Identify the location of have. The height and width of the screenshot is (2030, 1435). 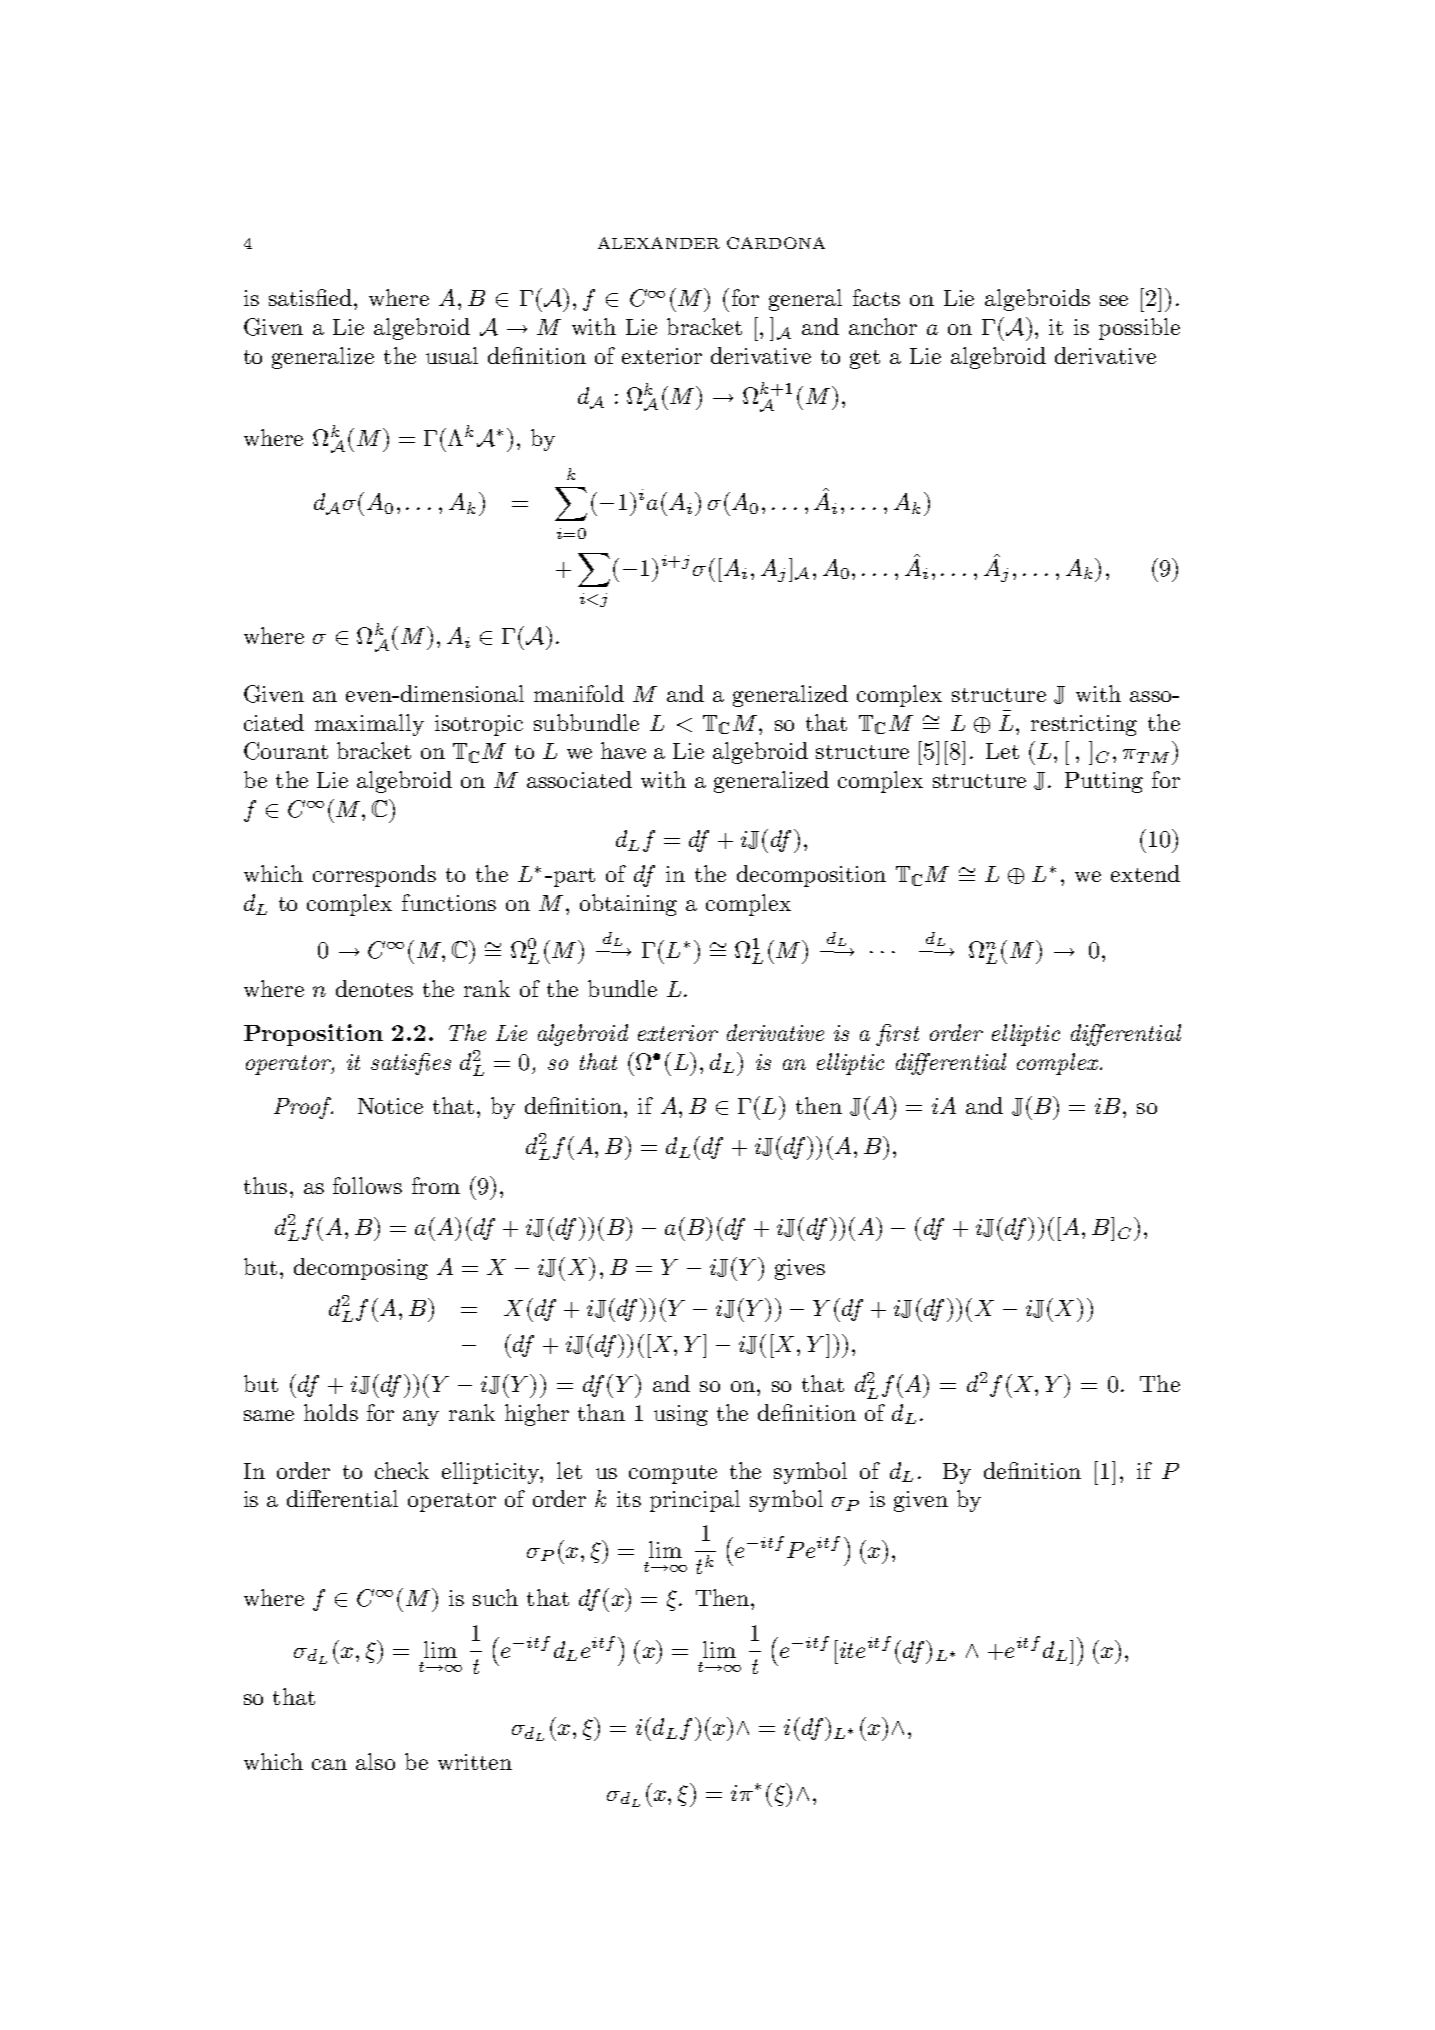
(623, 750).
